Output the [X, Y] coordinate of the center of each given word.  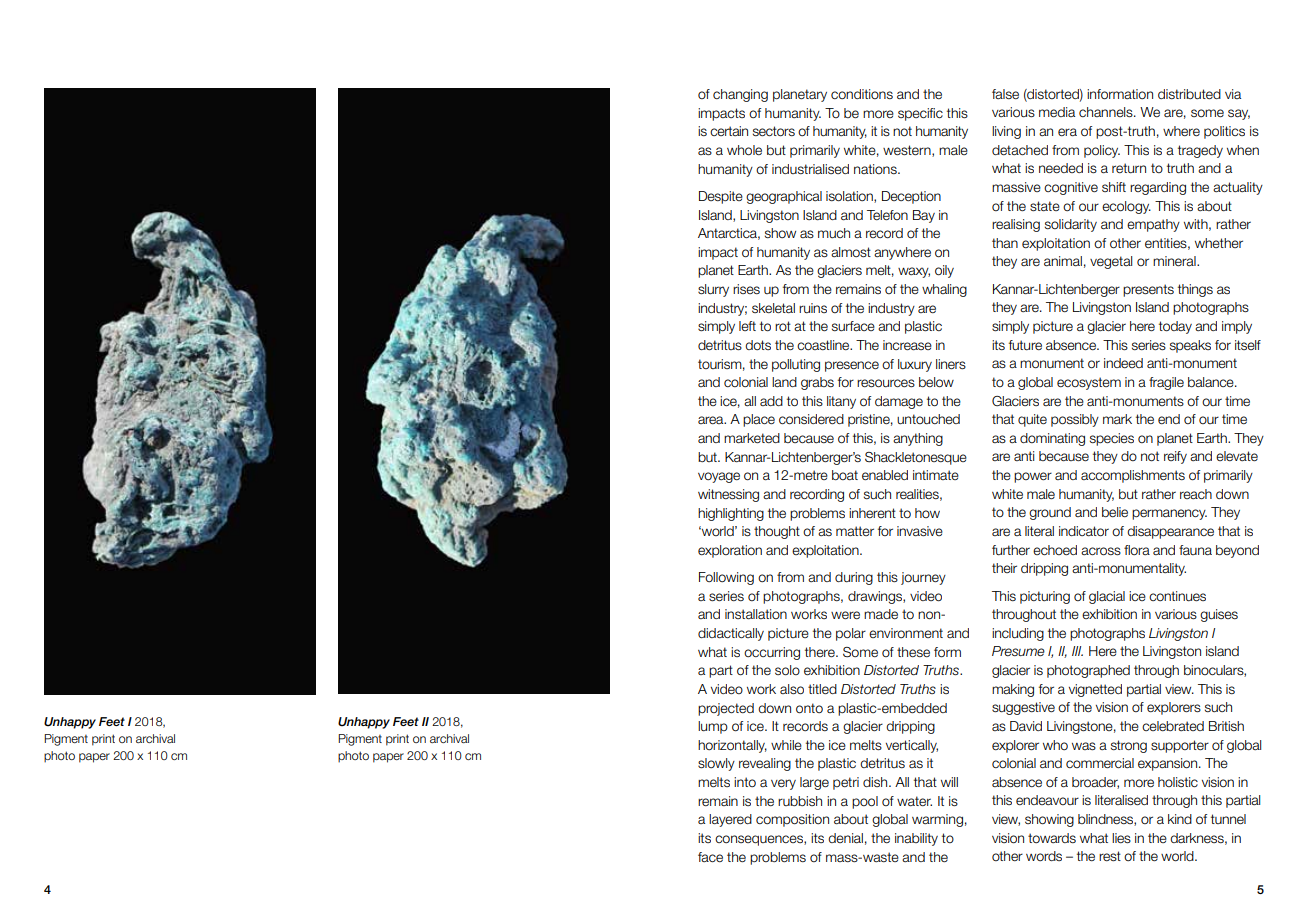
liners [951, 364]
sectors [774, 131]
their [1004, 568]
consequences [760, 840]
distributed [1189, 94]
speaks [1190, 346]
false [1005, 94]
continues [1177, 596]
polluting [796, 365]
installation [756, 614]
